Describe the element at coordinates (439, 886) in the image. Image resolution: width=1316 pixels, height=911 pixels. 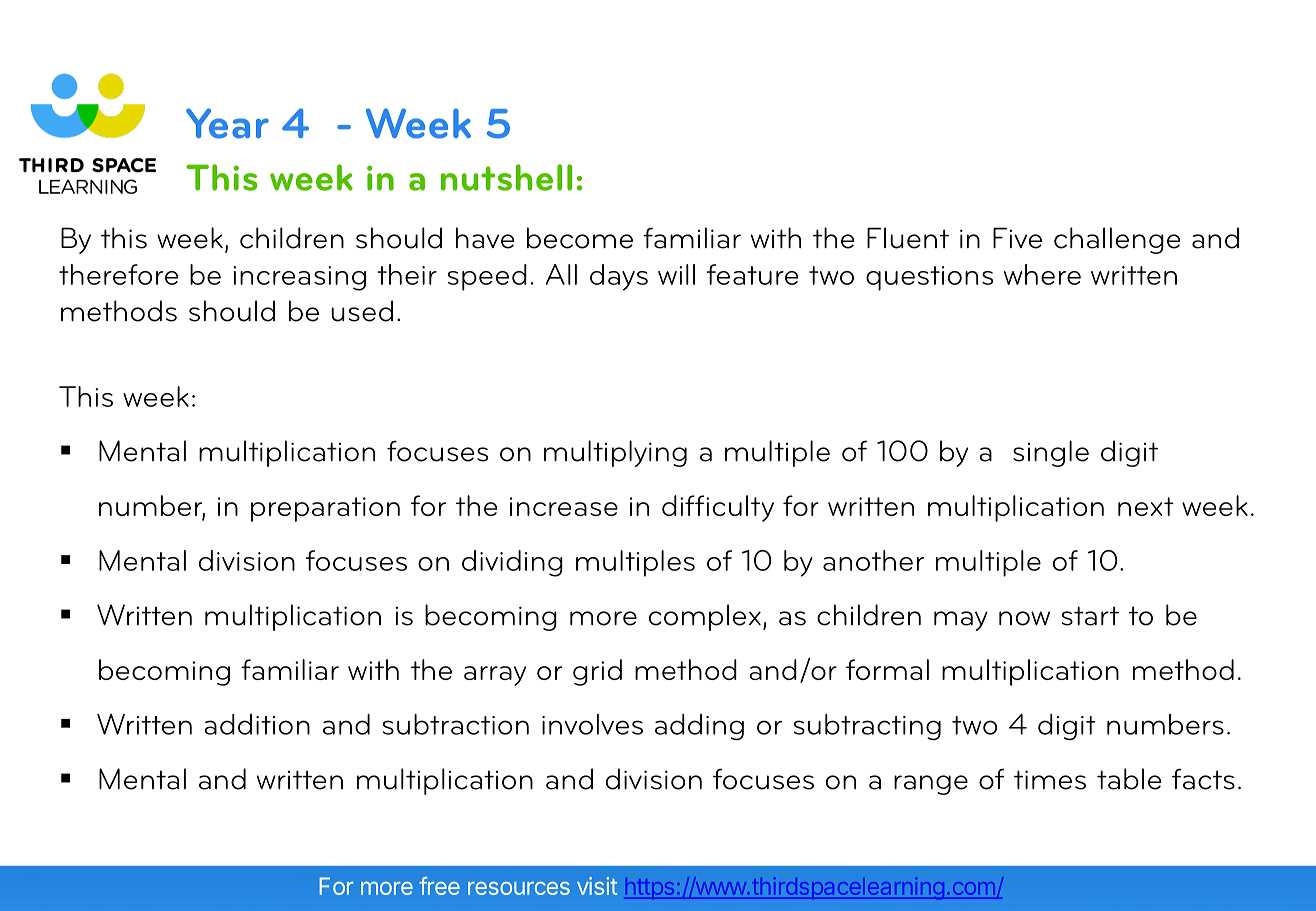
I see `free` at that location.
